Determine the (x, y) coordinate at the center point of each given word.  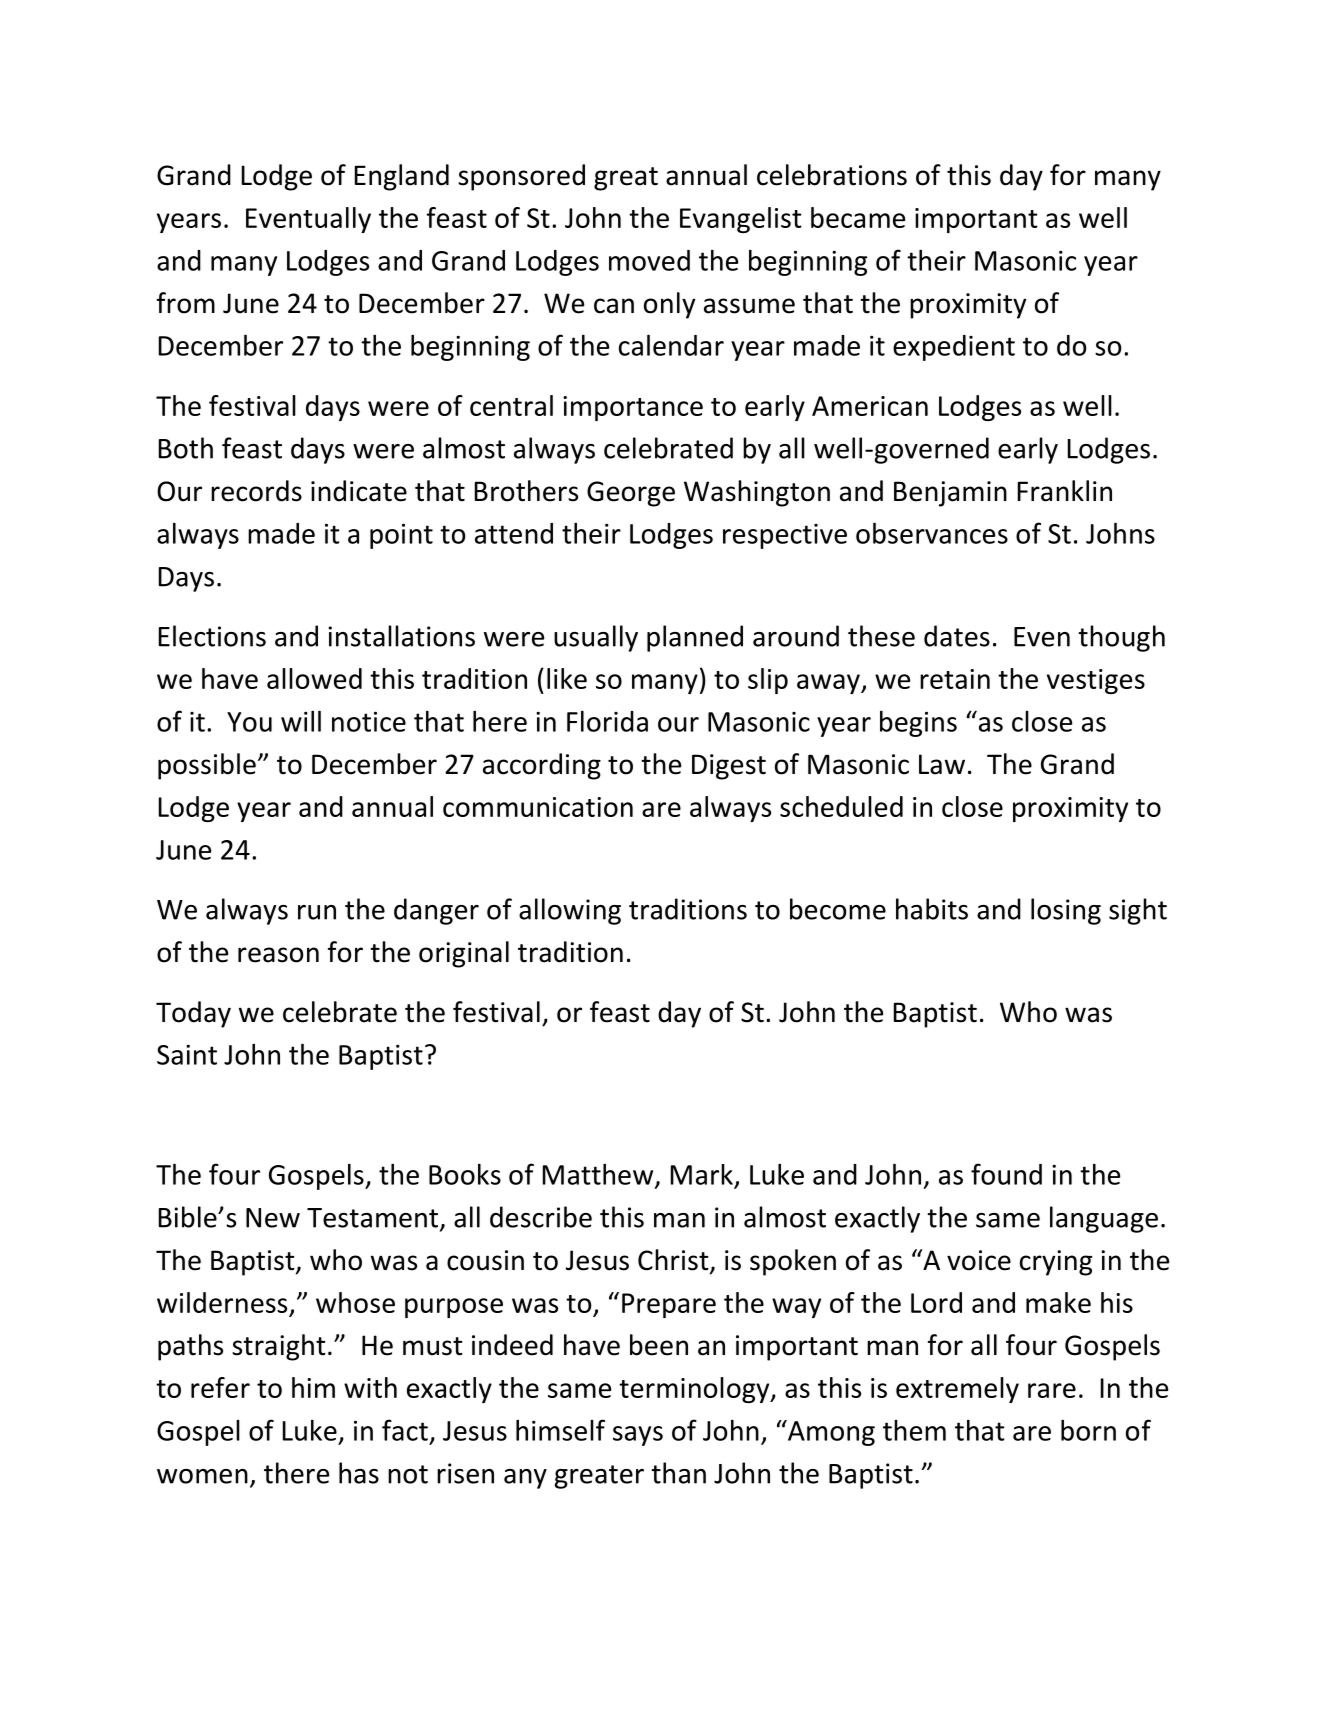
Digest (729, 767)
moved (649, 260)
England (402, 177)
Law (942, 764)
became (858, 217)
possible (207, 766)
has (359, 1473)
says (638, 1436)
